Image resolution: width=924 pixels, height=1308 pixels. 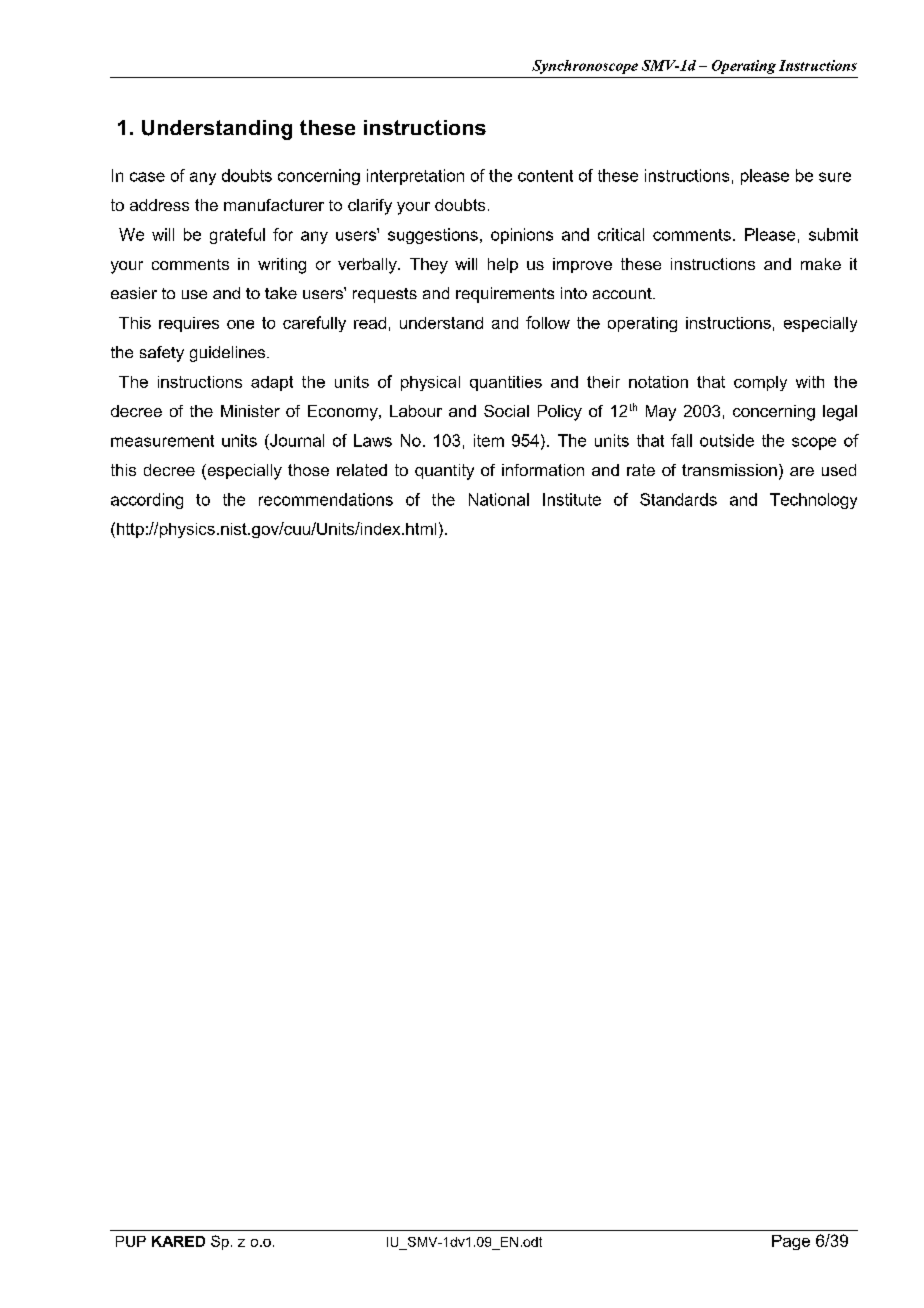 I want to click on according, so click(x=147, y=501).
